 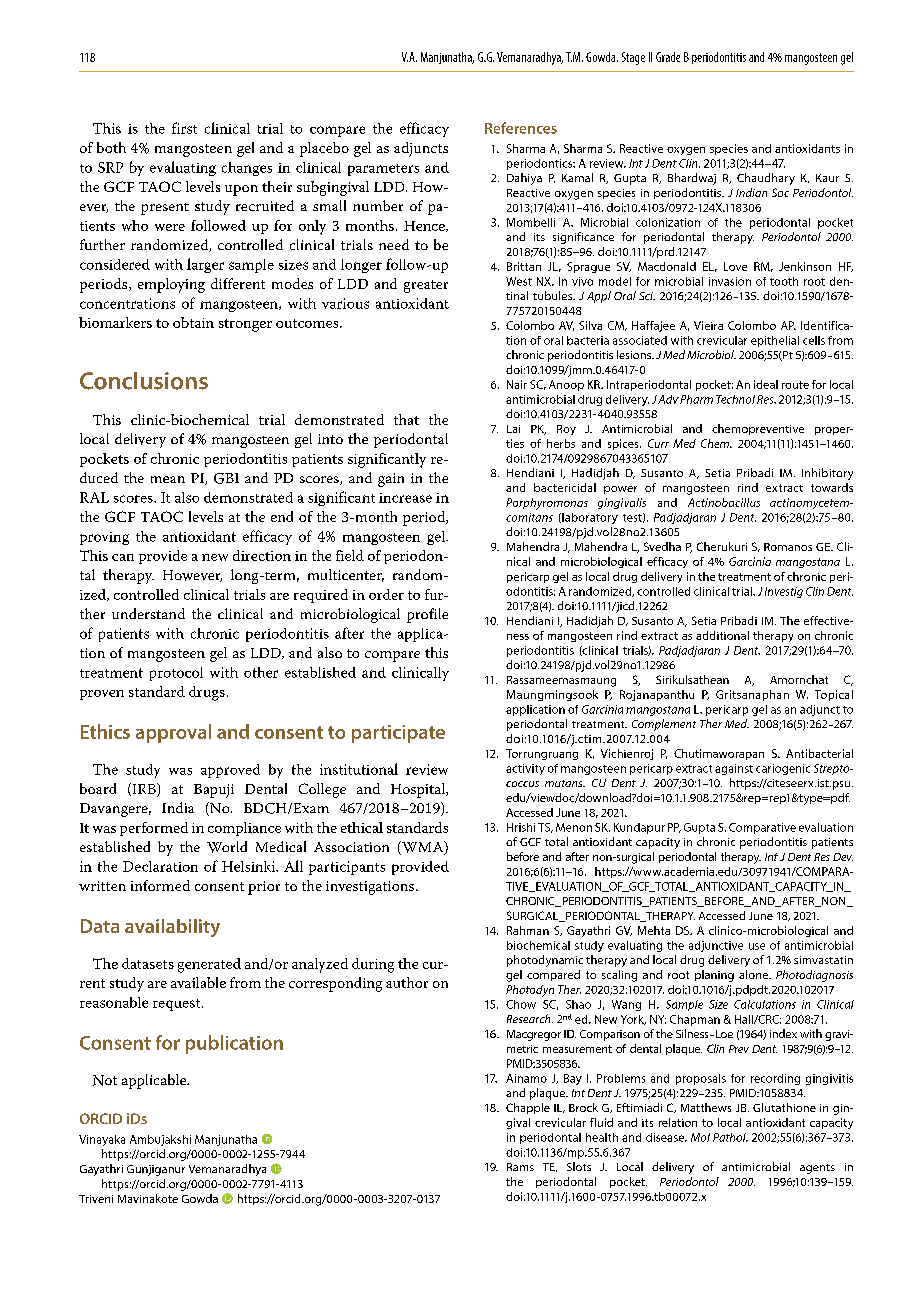 I want to click on profile, so click(x=427, y=615).
